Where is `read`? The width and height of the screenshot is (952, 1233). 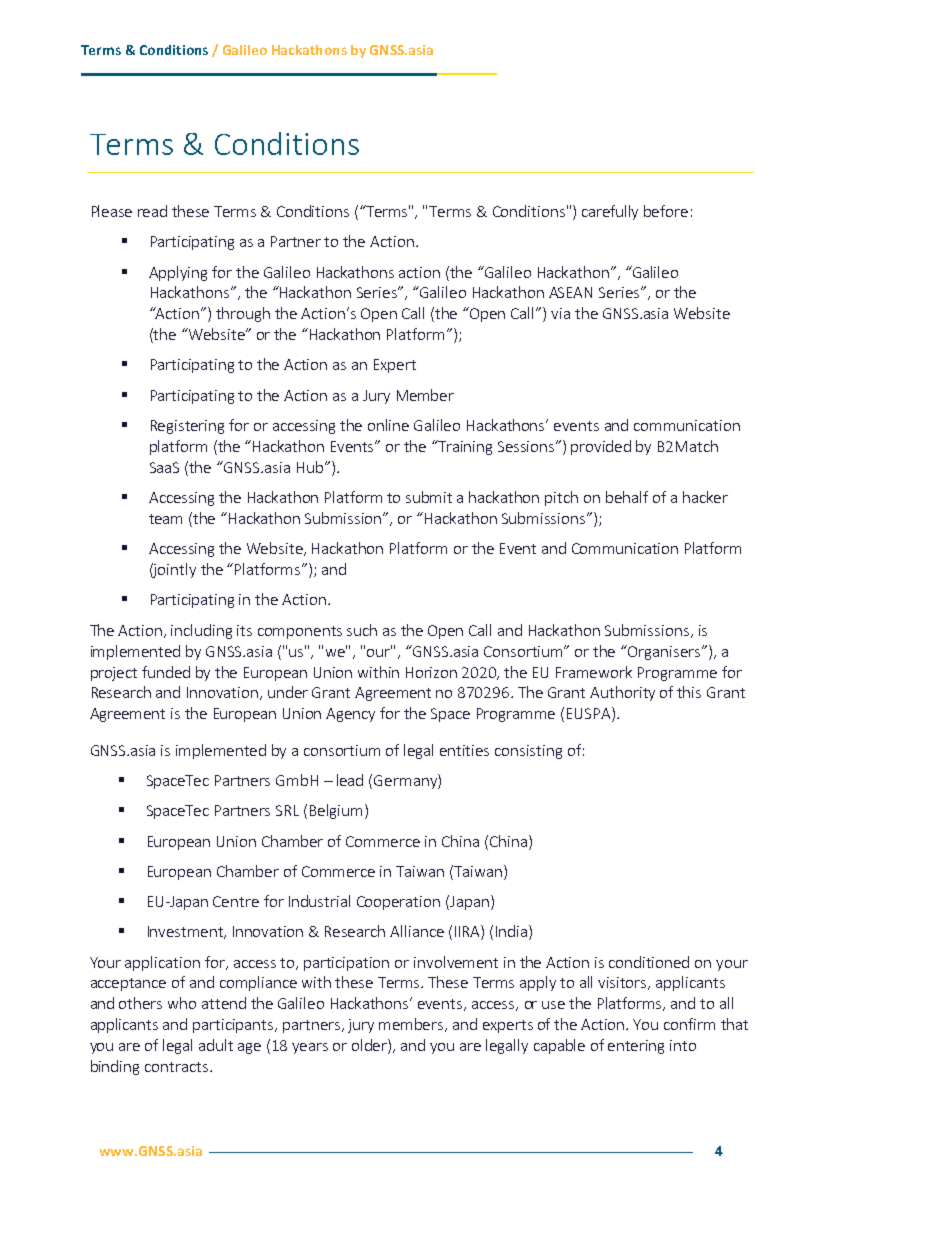
read is located at coordinates (152, 211).
